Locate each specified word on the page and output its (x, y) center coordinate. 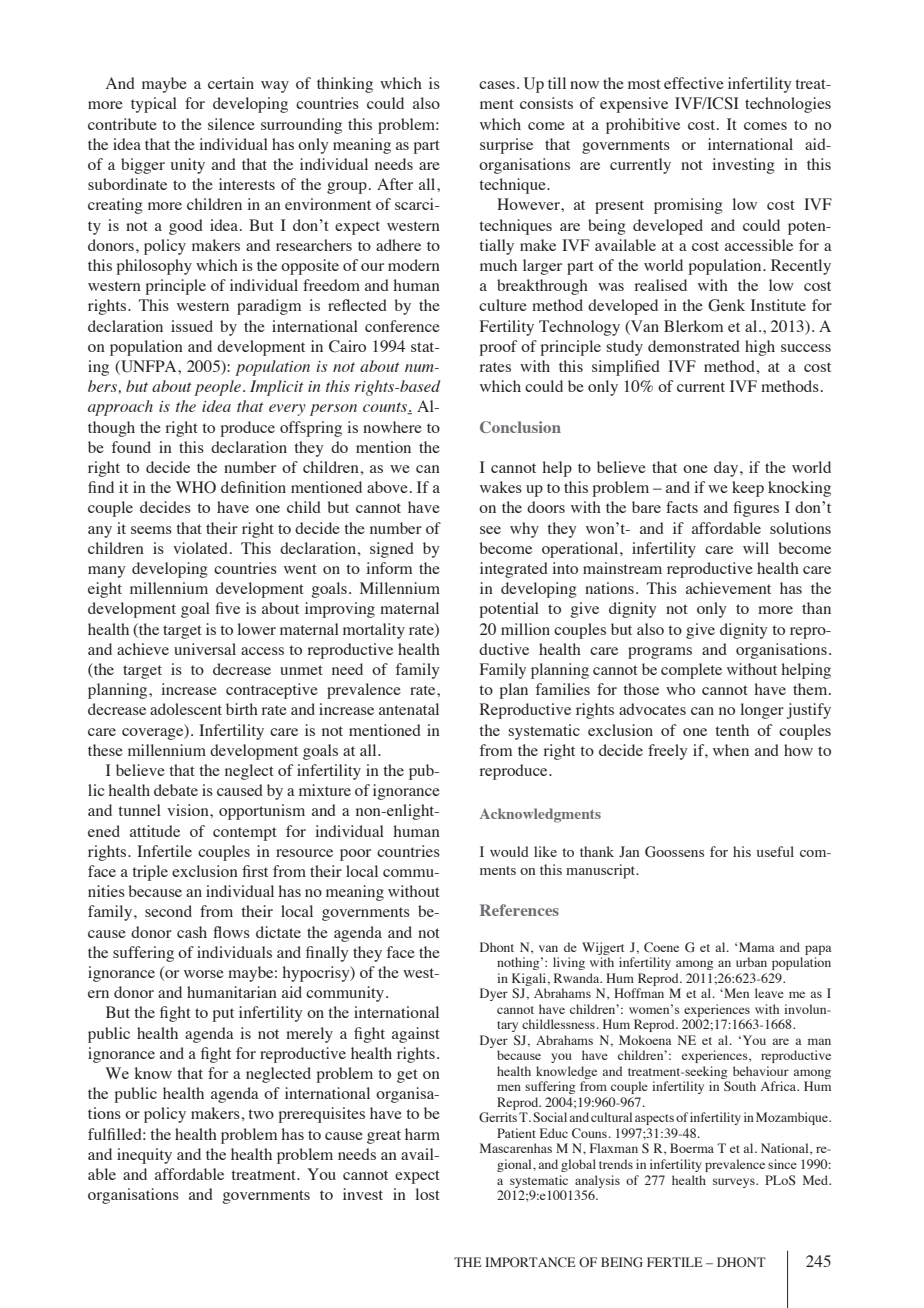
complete (691, 671)
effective (694, 83)
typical (154, 105)
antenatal (409, 709)
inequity (144, 1156)
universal (205, 649)
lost (427, 1194)
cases (497, 85)
